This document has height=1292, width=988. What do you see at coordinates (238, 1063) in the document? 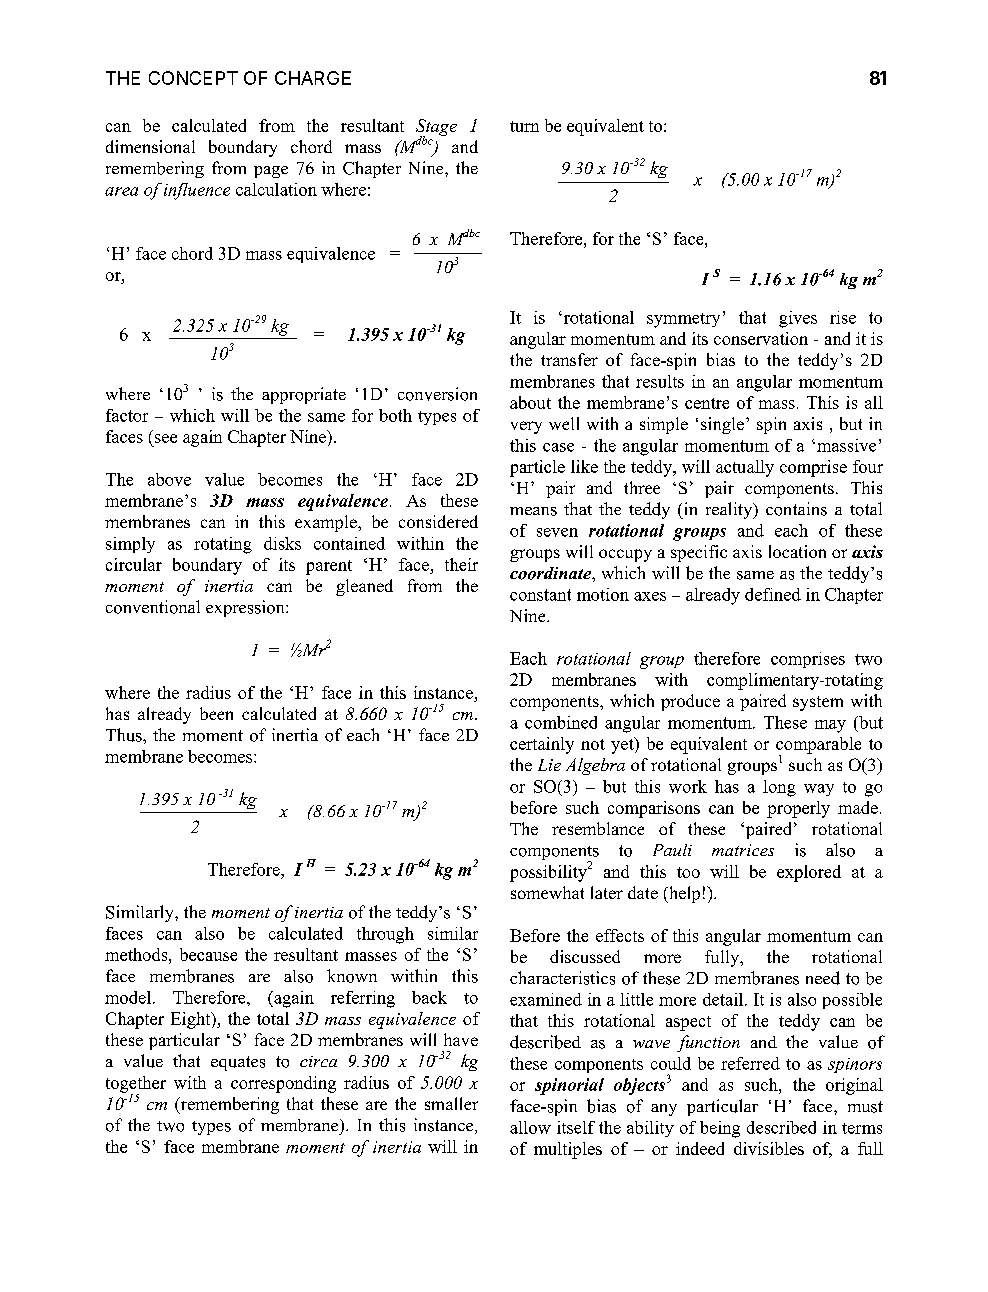
I see `equates` at bounding box center [238, 1063].
